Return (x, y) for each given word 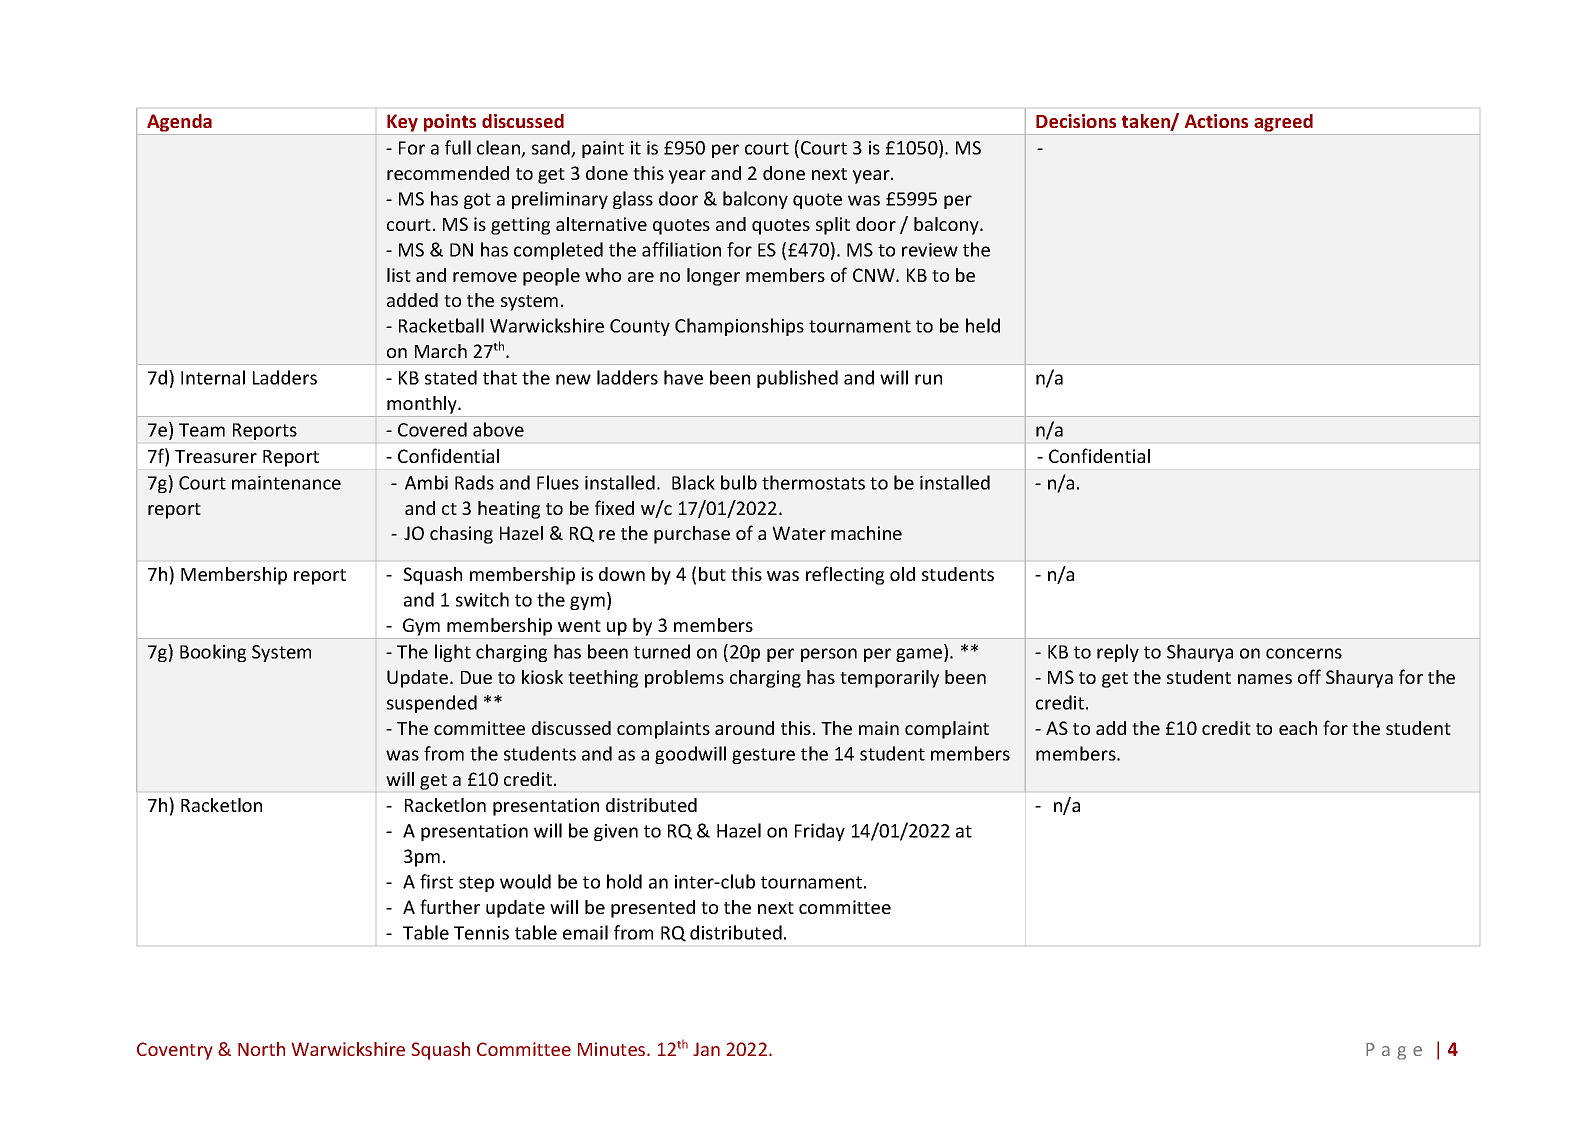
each (1298, 728)
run (928, 379)
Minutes (613, 1049)
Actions (1216, 121)
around (744, 728)
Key (402, 124)
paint (603, 149)
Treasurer (216, 456)
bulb (739, 482)
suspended (432, 704)
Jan (706, 1049)
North (261, 1049)
